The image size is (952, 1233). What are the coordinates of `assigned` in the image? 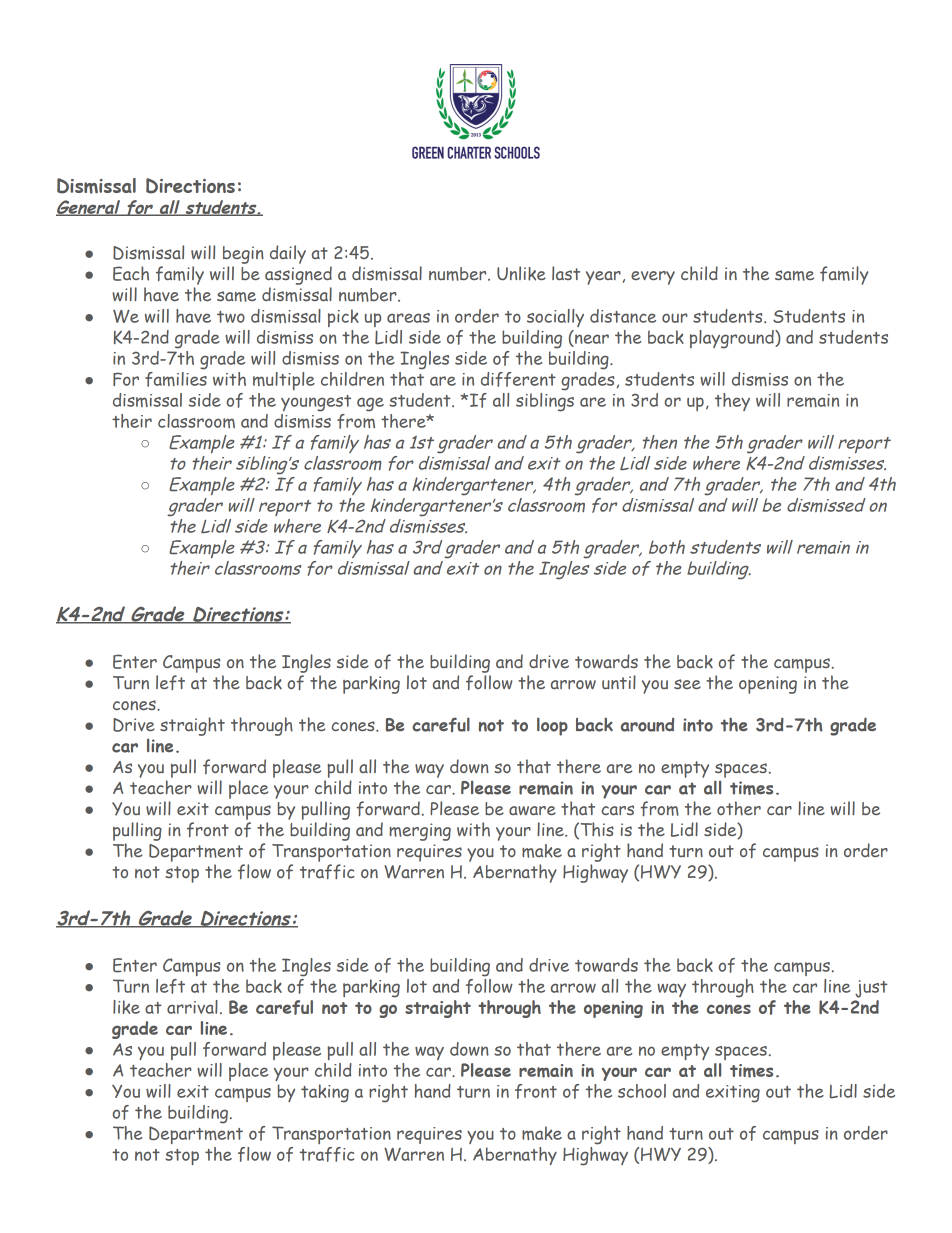 It's located at (298, 275).
